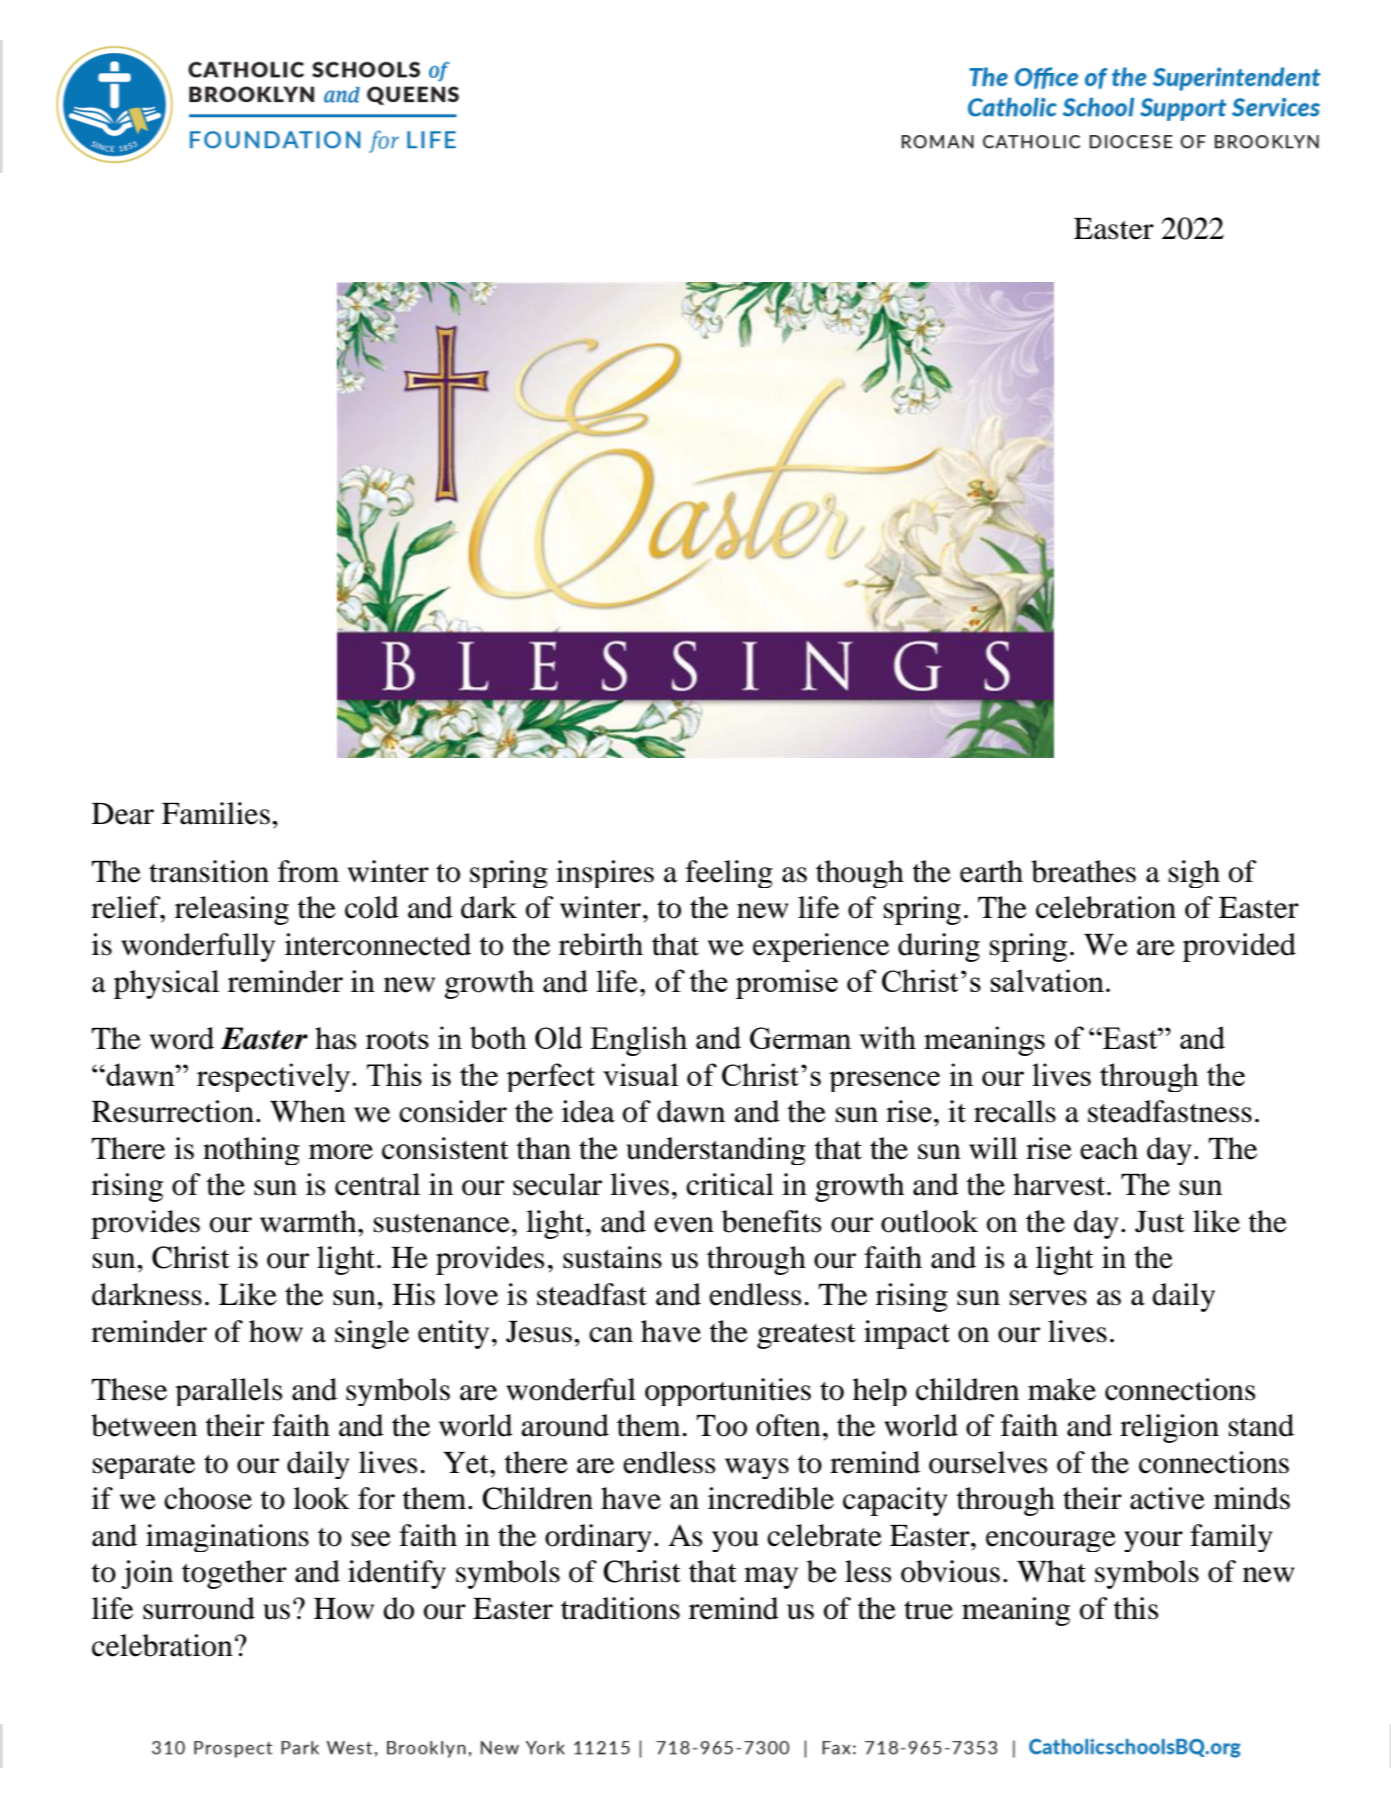 This page has width=1391, height=1801. Describe the element at coordinates (216, 813) in the page. I see `Families` at that location.
